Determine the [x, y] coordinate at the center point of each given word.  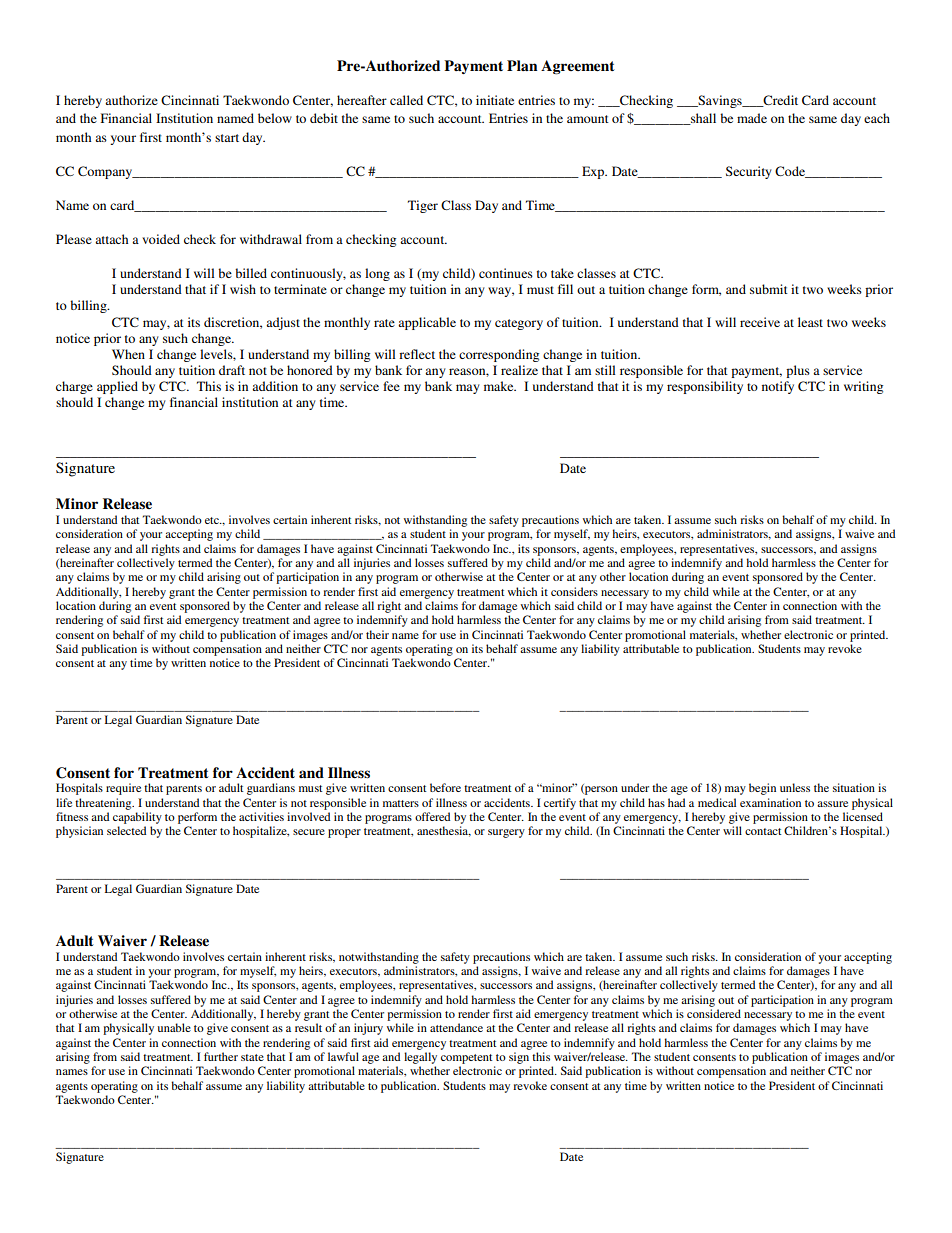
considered [714, 1013]
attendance [456, 1027]
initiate [495, 100]
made [752, 118]
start [227, 138]
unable [174, 1027]
